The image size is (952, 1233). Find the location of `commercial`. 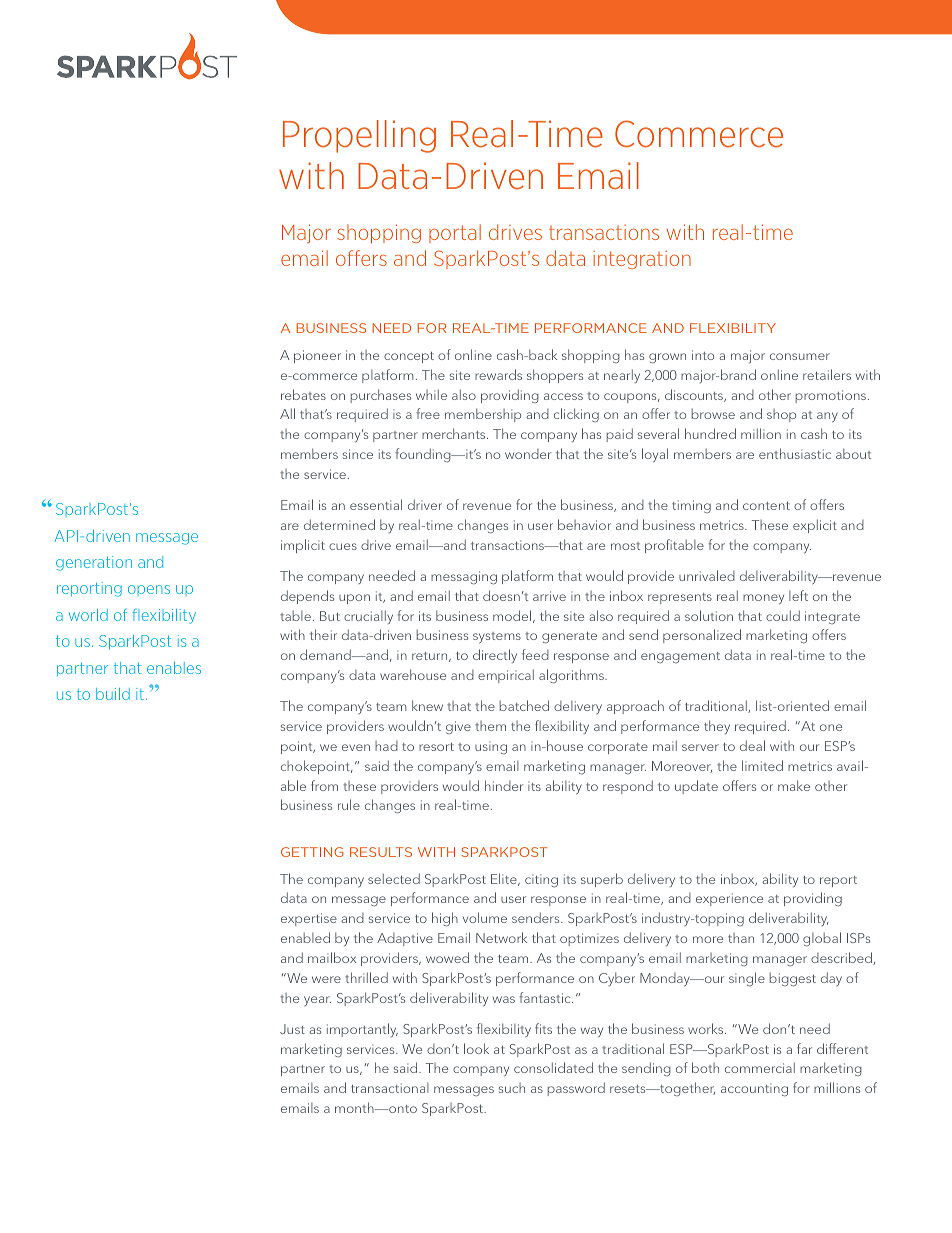

commercial is located at coordinates (760, 1067).
